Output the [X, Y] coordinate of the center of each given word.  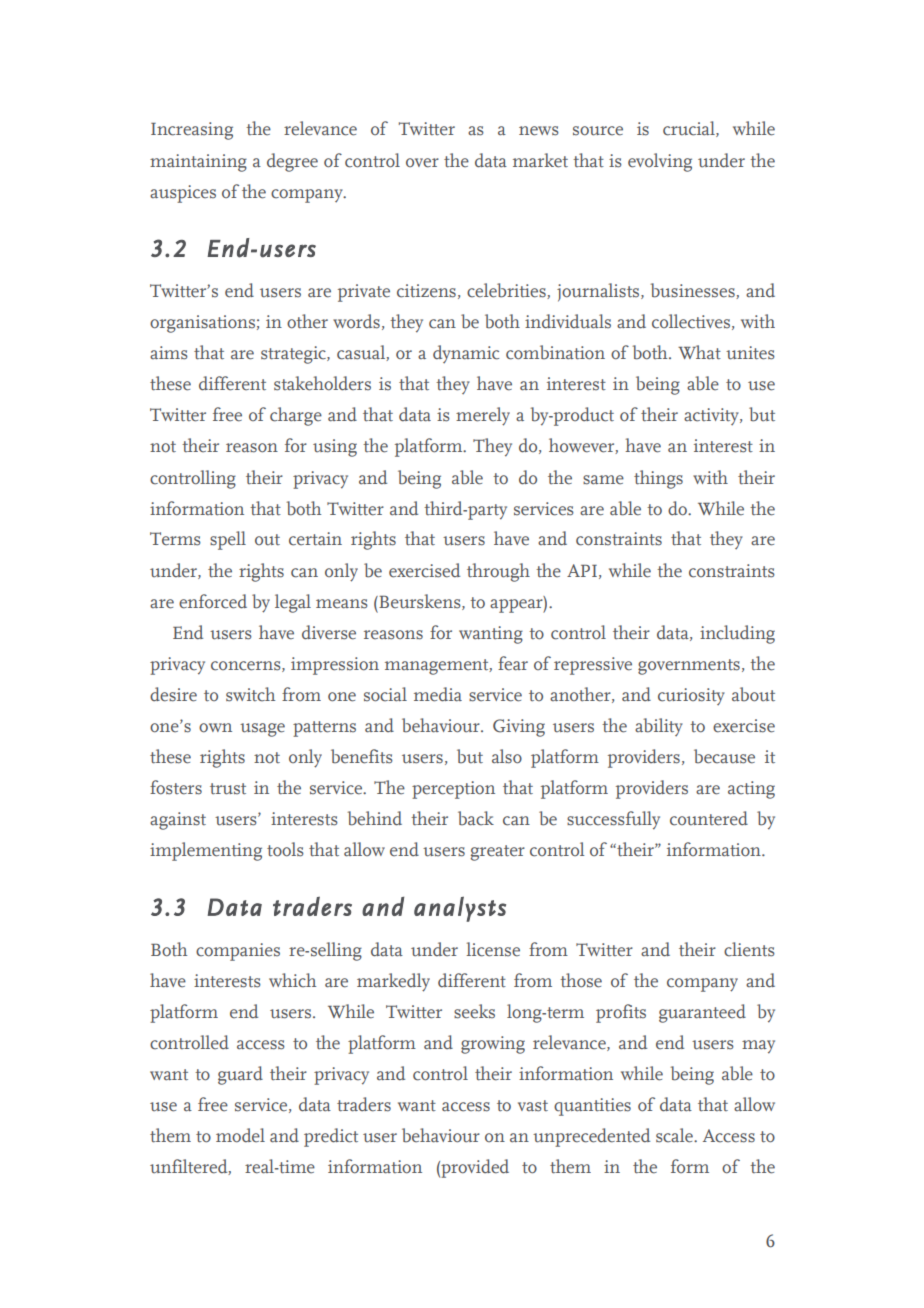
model [240, 1135]
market [540, 160]
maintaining [198, 163]
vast [533, 1106]
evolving [660, 162]
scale [675, 1135]
